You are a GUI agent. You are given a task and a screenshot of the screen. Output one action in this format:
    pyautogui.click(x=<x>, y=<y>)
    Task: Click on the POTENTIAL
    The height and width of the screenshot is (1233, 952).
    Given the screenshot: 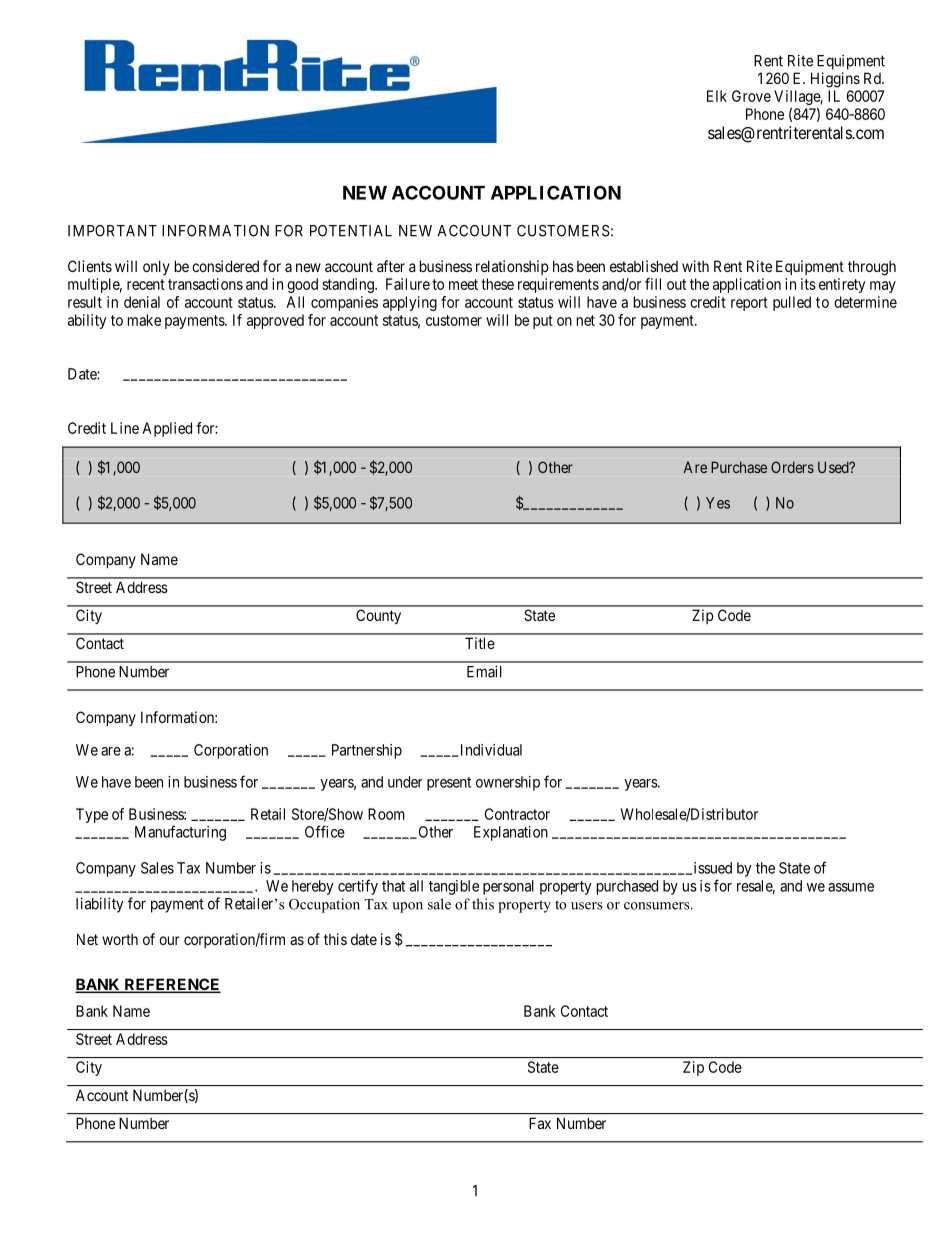 What is the action you would take?
    pyautogui.click(x=351, y=231)
